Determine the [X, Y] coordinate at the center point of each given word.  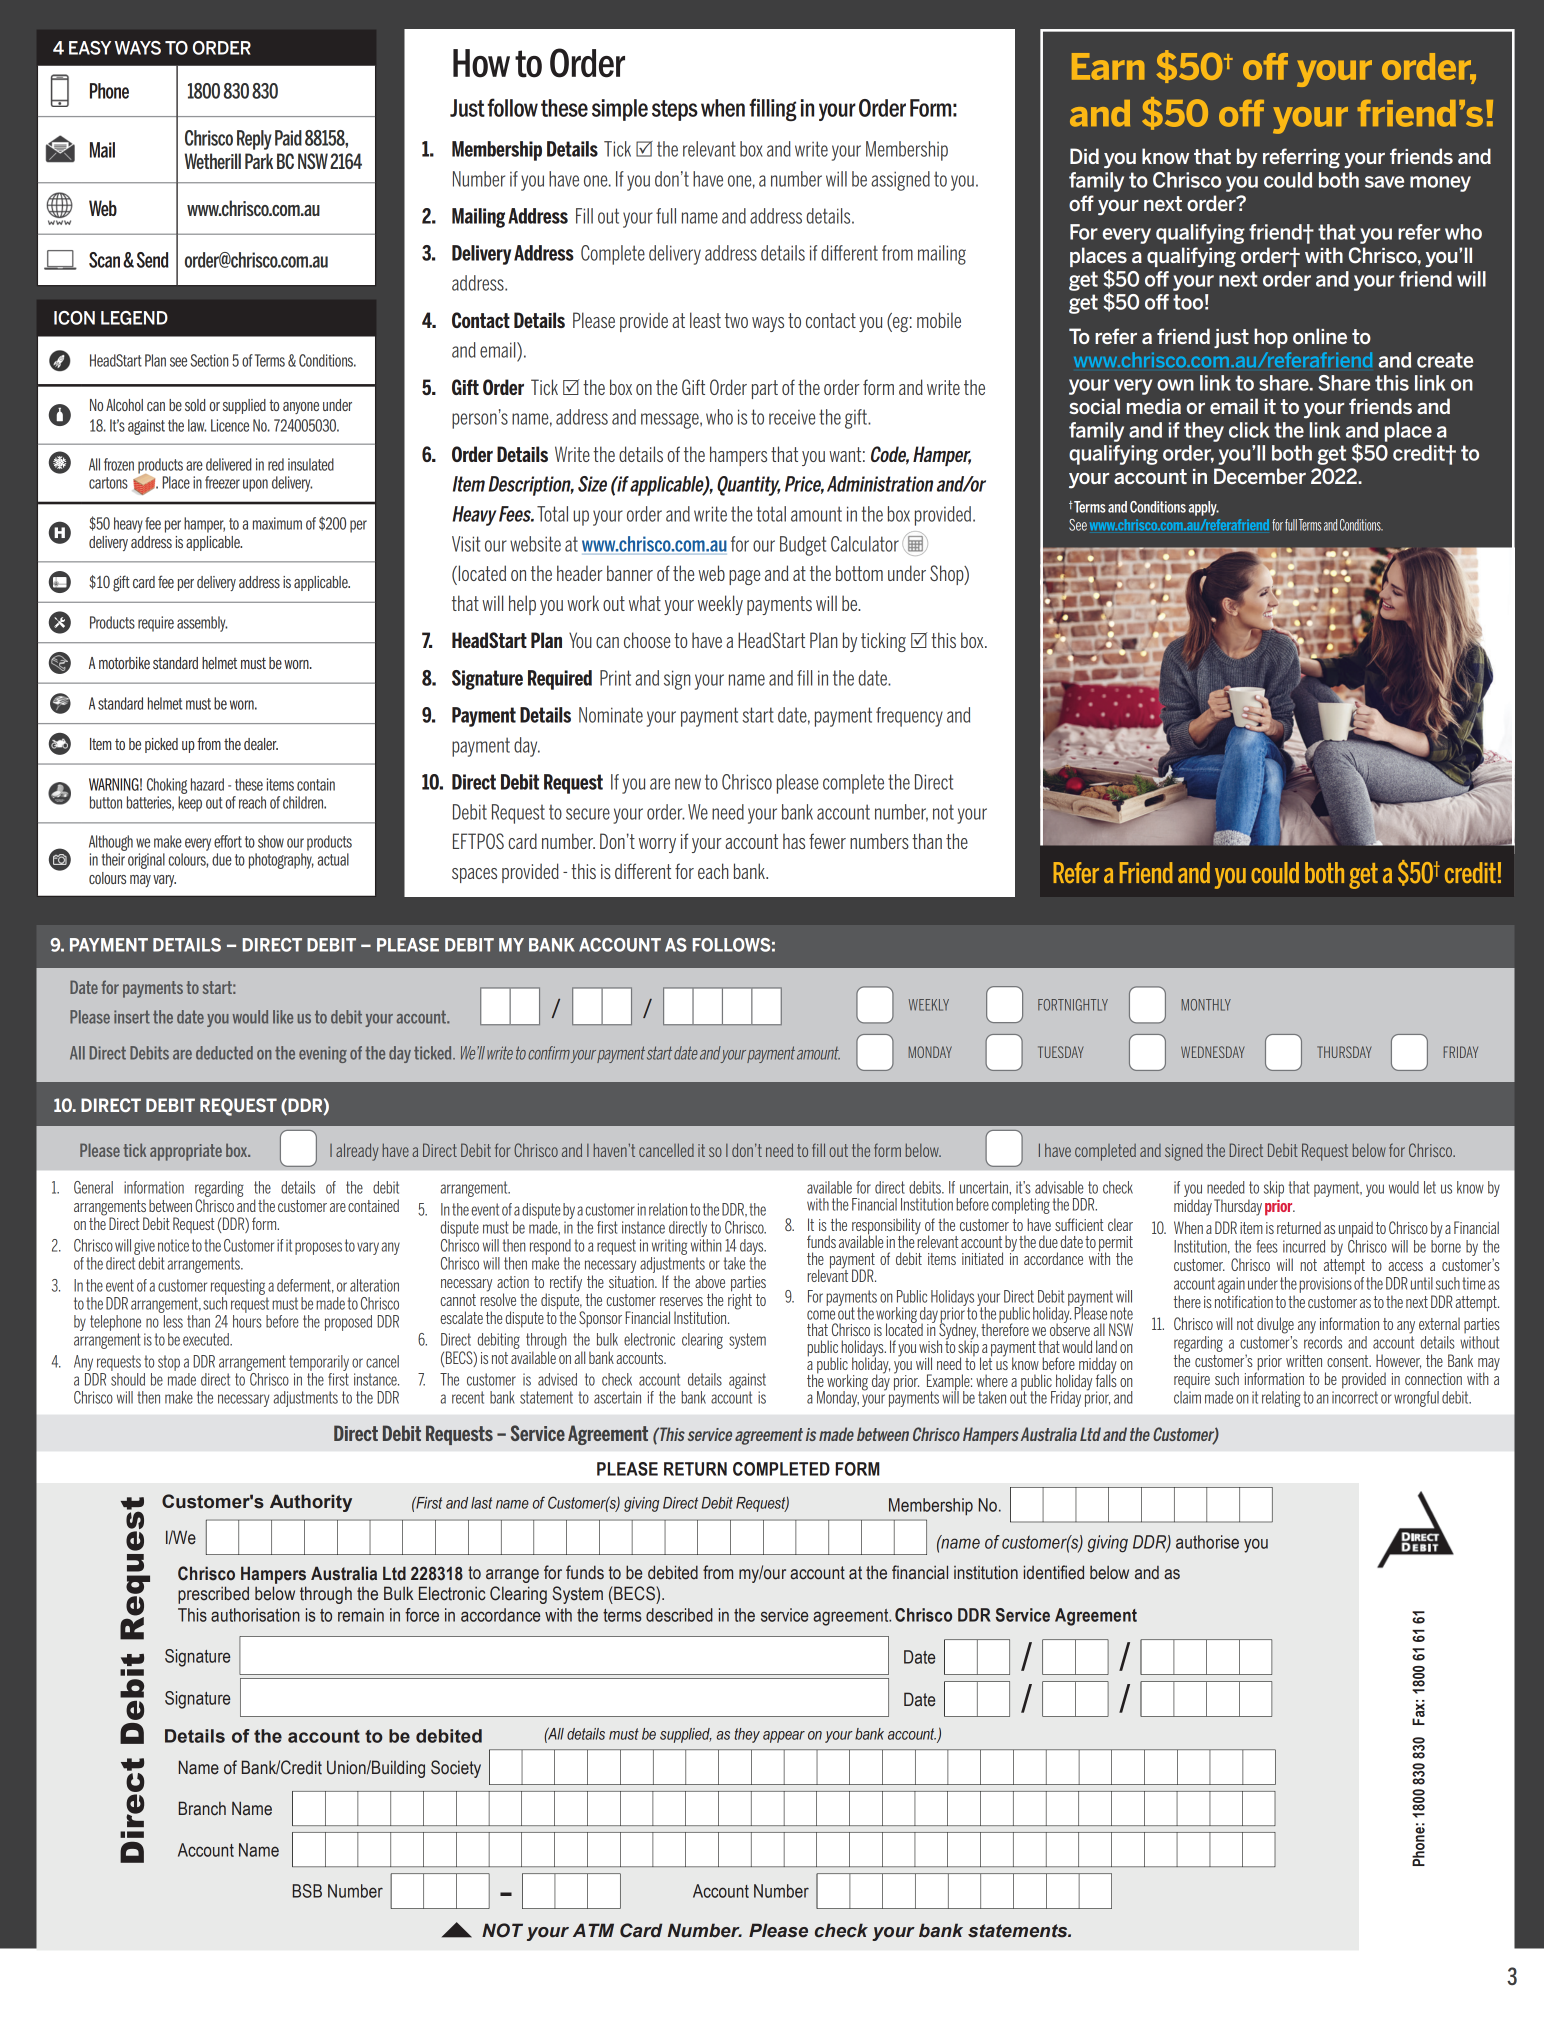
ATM [593, 1930]
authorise [1207, 1542]
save [1384, 182]
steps [675, 110]
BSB [307, 1891]
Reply [254, 140]
